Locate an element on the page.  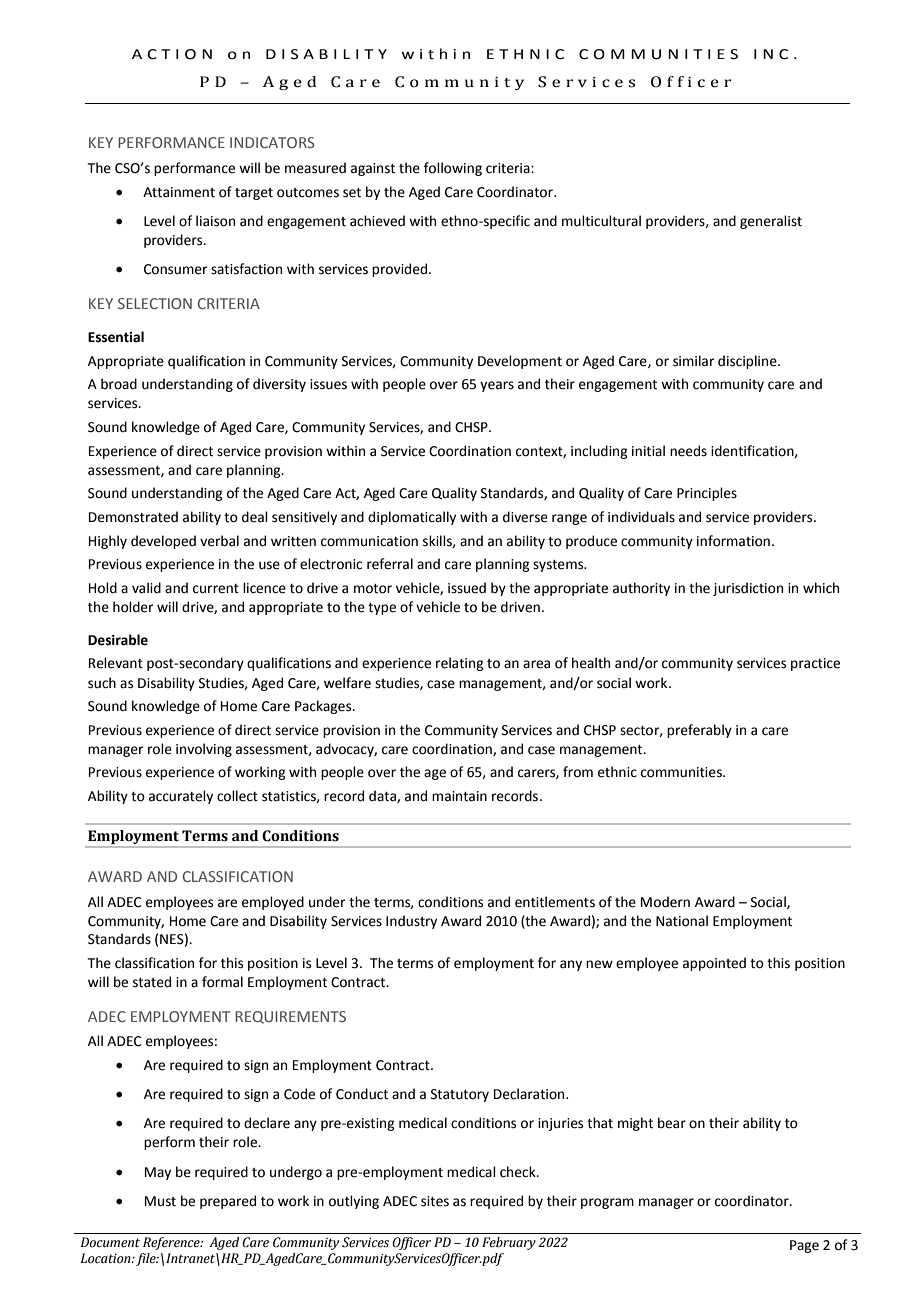
Attainment is located at coordinates (179, 192).
